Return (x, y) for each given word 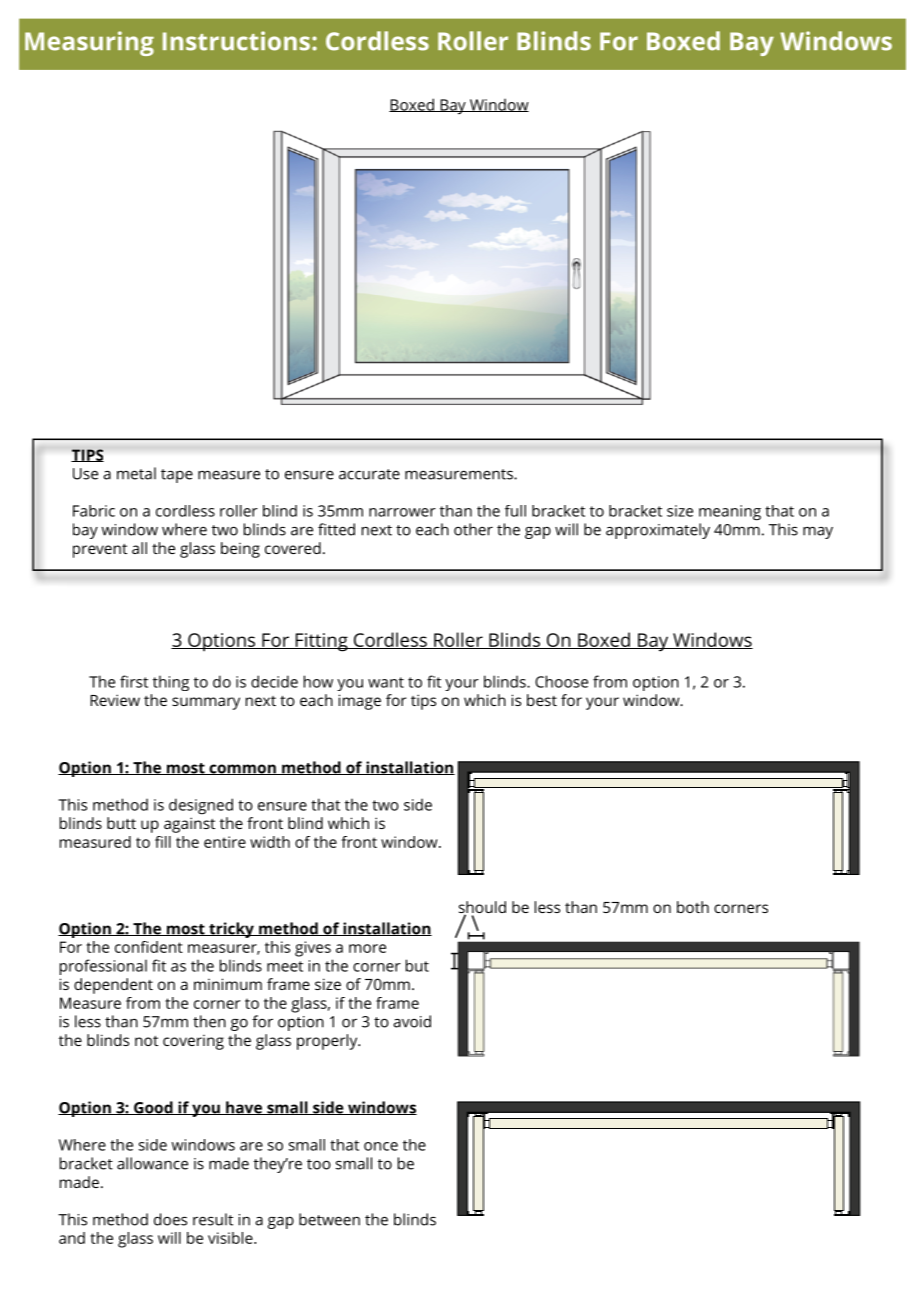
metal (136, 473)
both (693, 907)
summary (206, 703)
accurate (369, 474)
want (386, 682)
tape (177, 476)
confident (149, 947)
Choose (561, 681)
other (473, 529)
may (818, 533)
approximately (658, 531)
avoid (412, 1021)
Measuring (89, 43)
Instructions (236, 41)
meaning (730, 513)
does (170, 1219)
